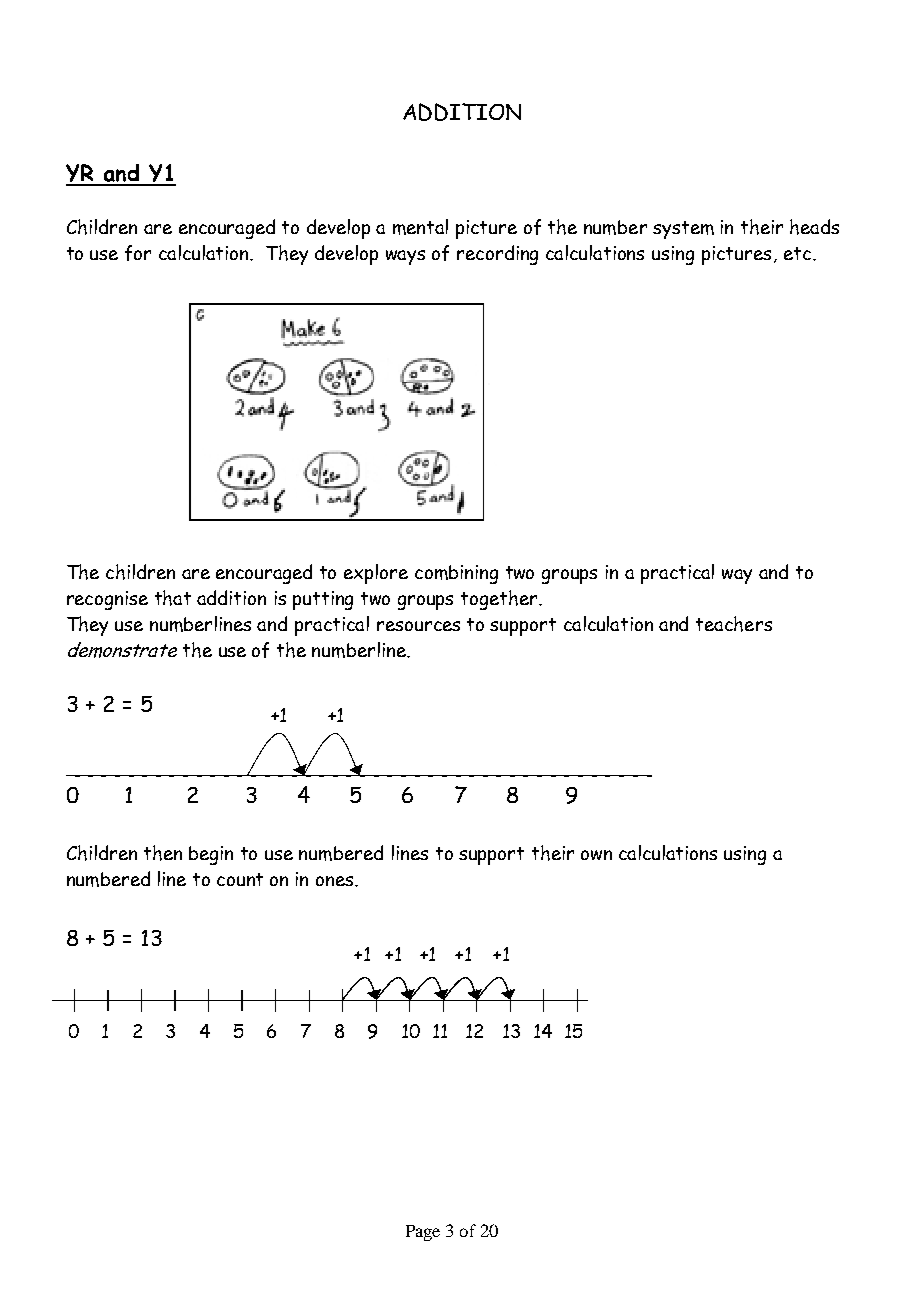 The width and height of the document is (924, 1308). What do you see at coordinates (240, 879) in the document?
I see `count` at bounding box center [240, 879].
